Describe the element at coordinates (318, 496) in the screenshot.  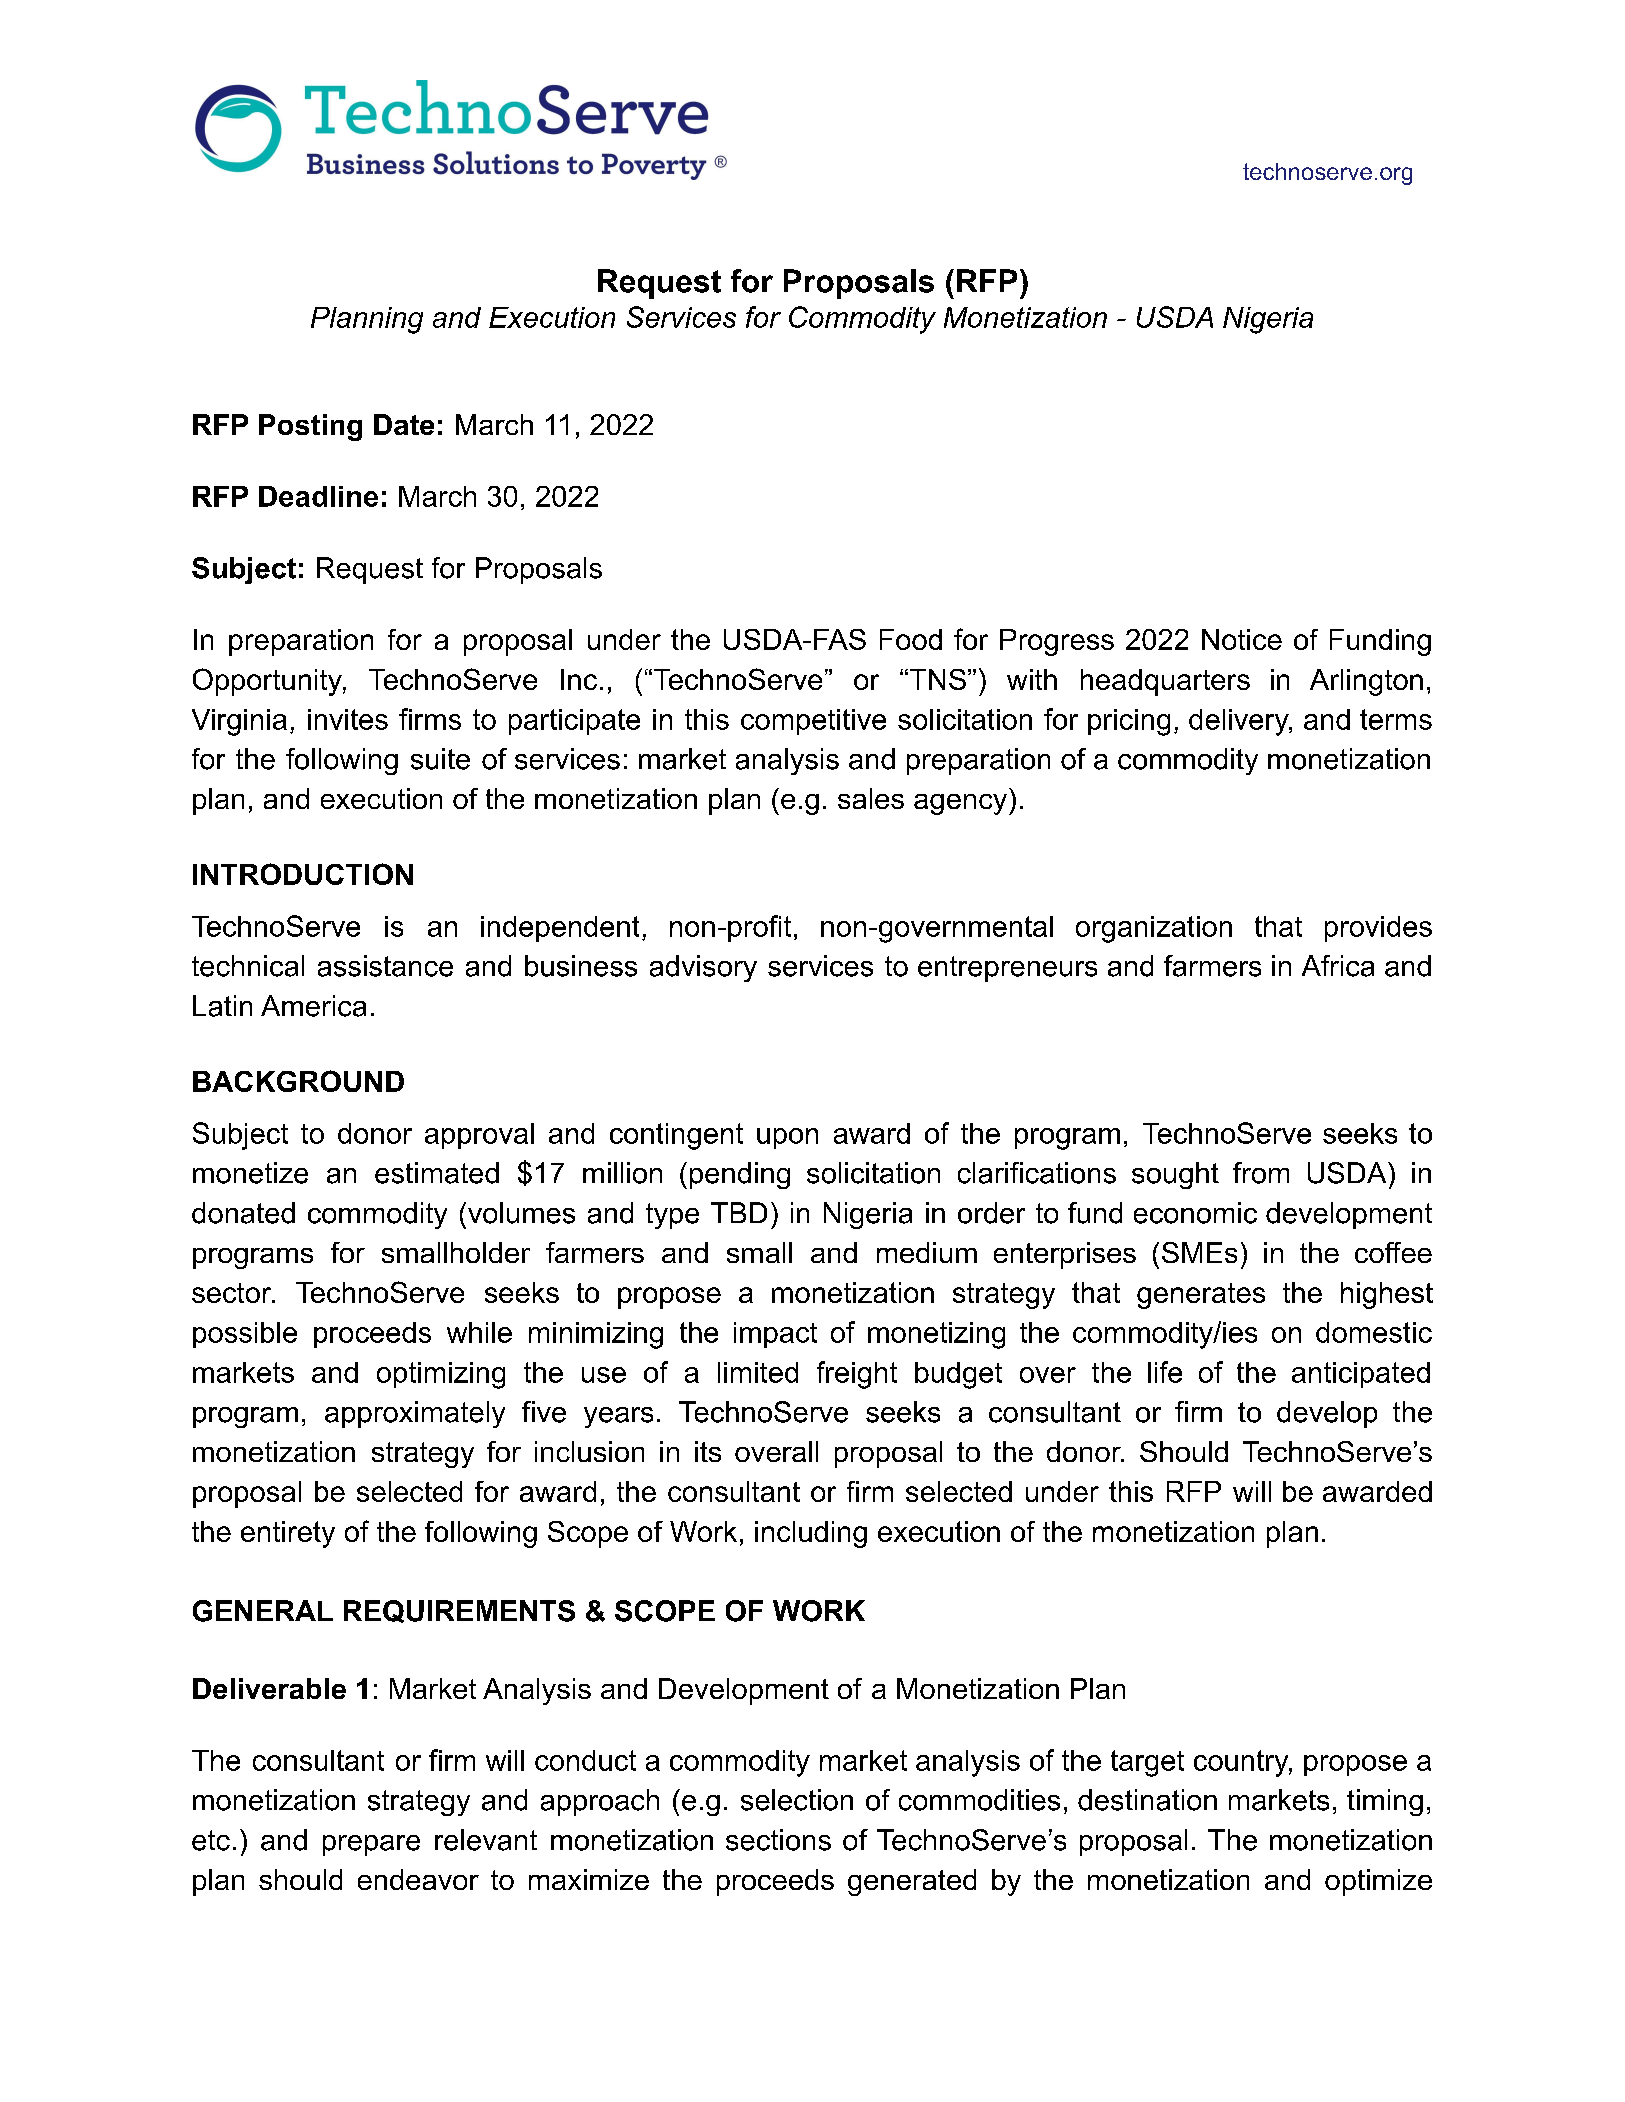
I see `Deadline` at that location.
